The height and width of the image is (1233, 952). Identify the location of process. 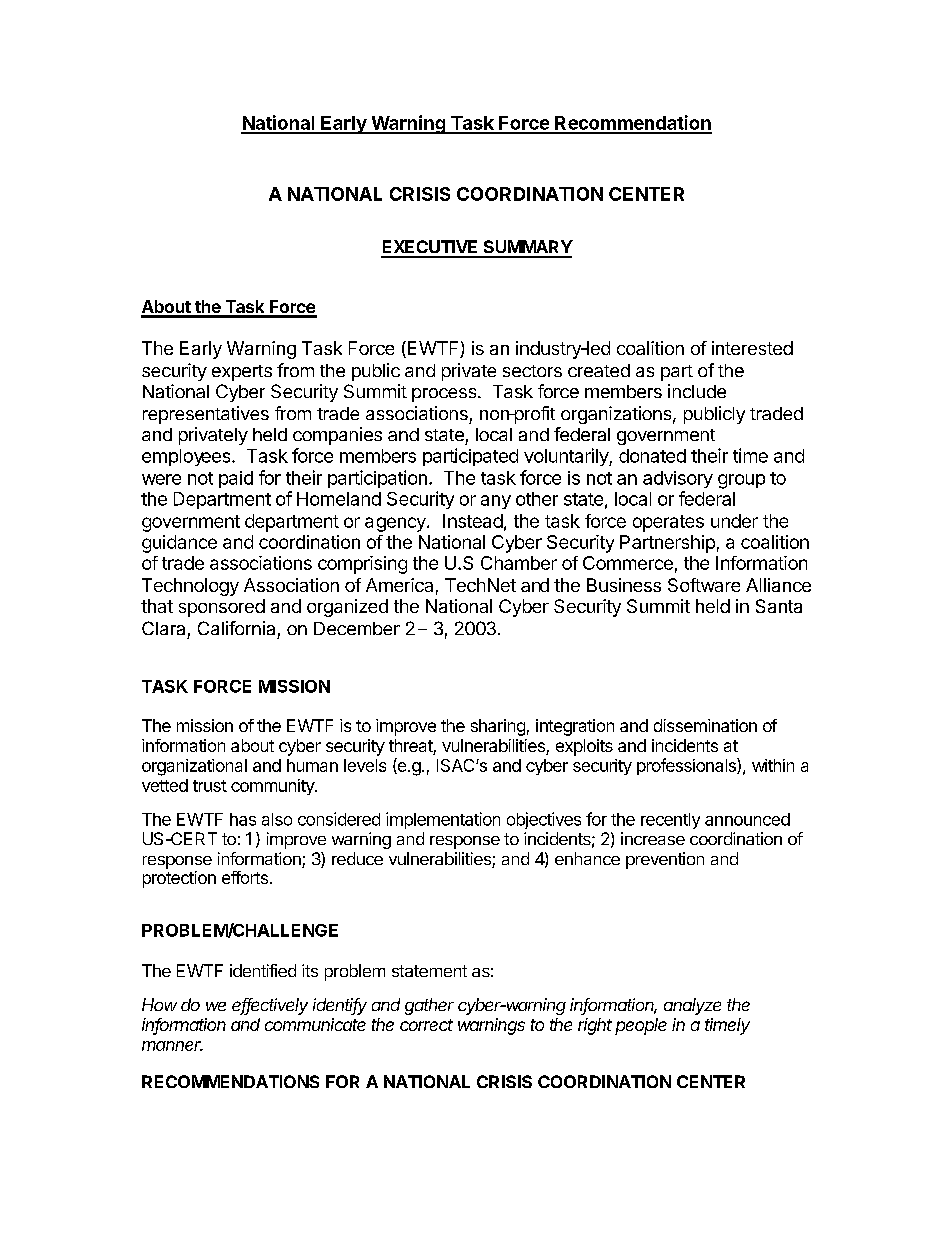
(445, 395).
